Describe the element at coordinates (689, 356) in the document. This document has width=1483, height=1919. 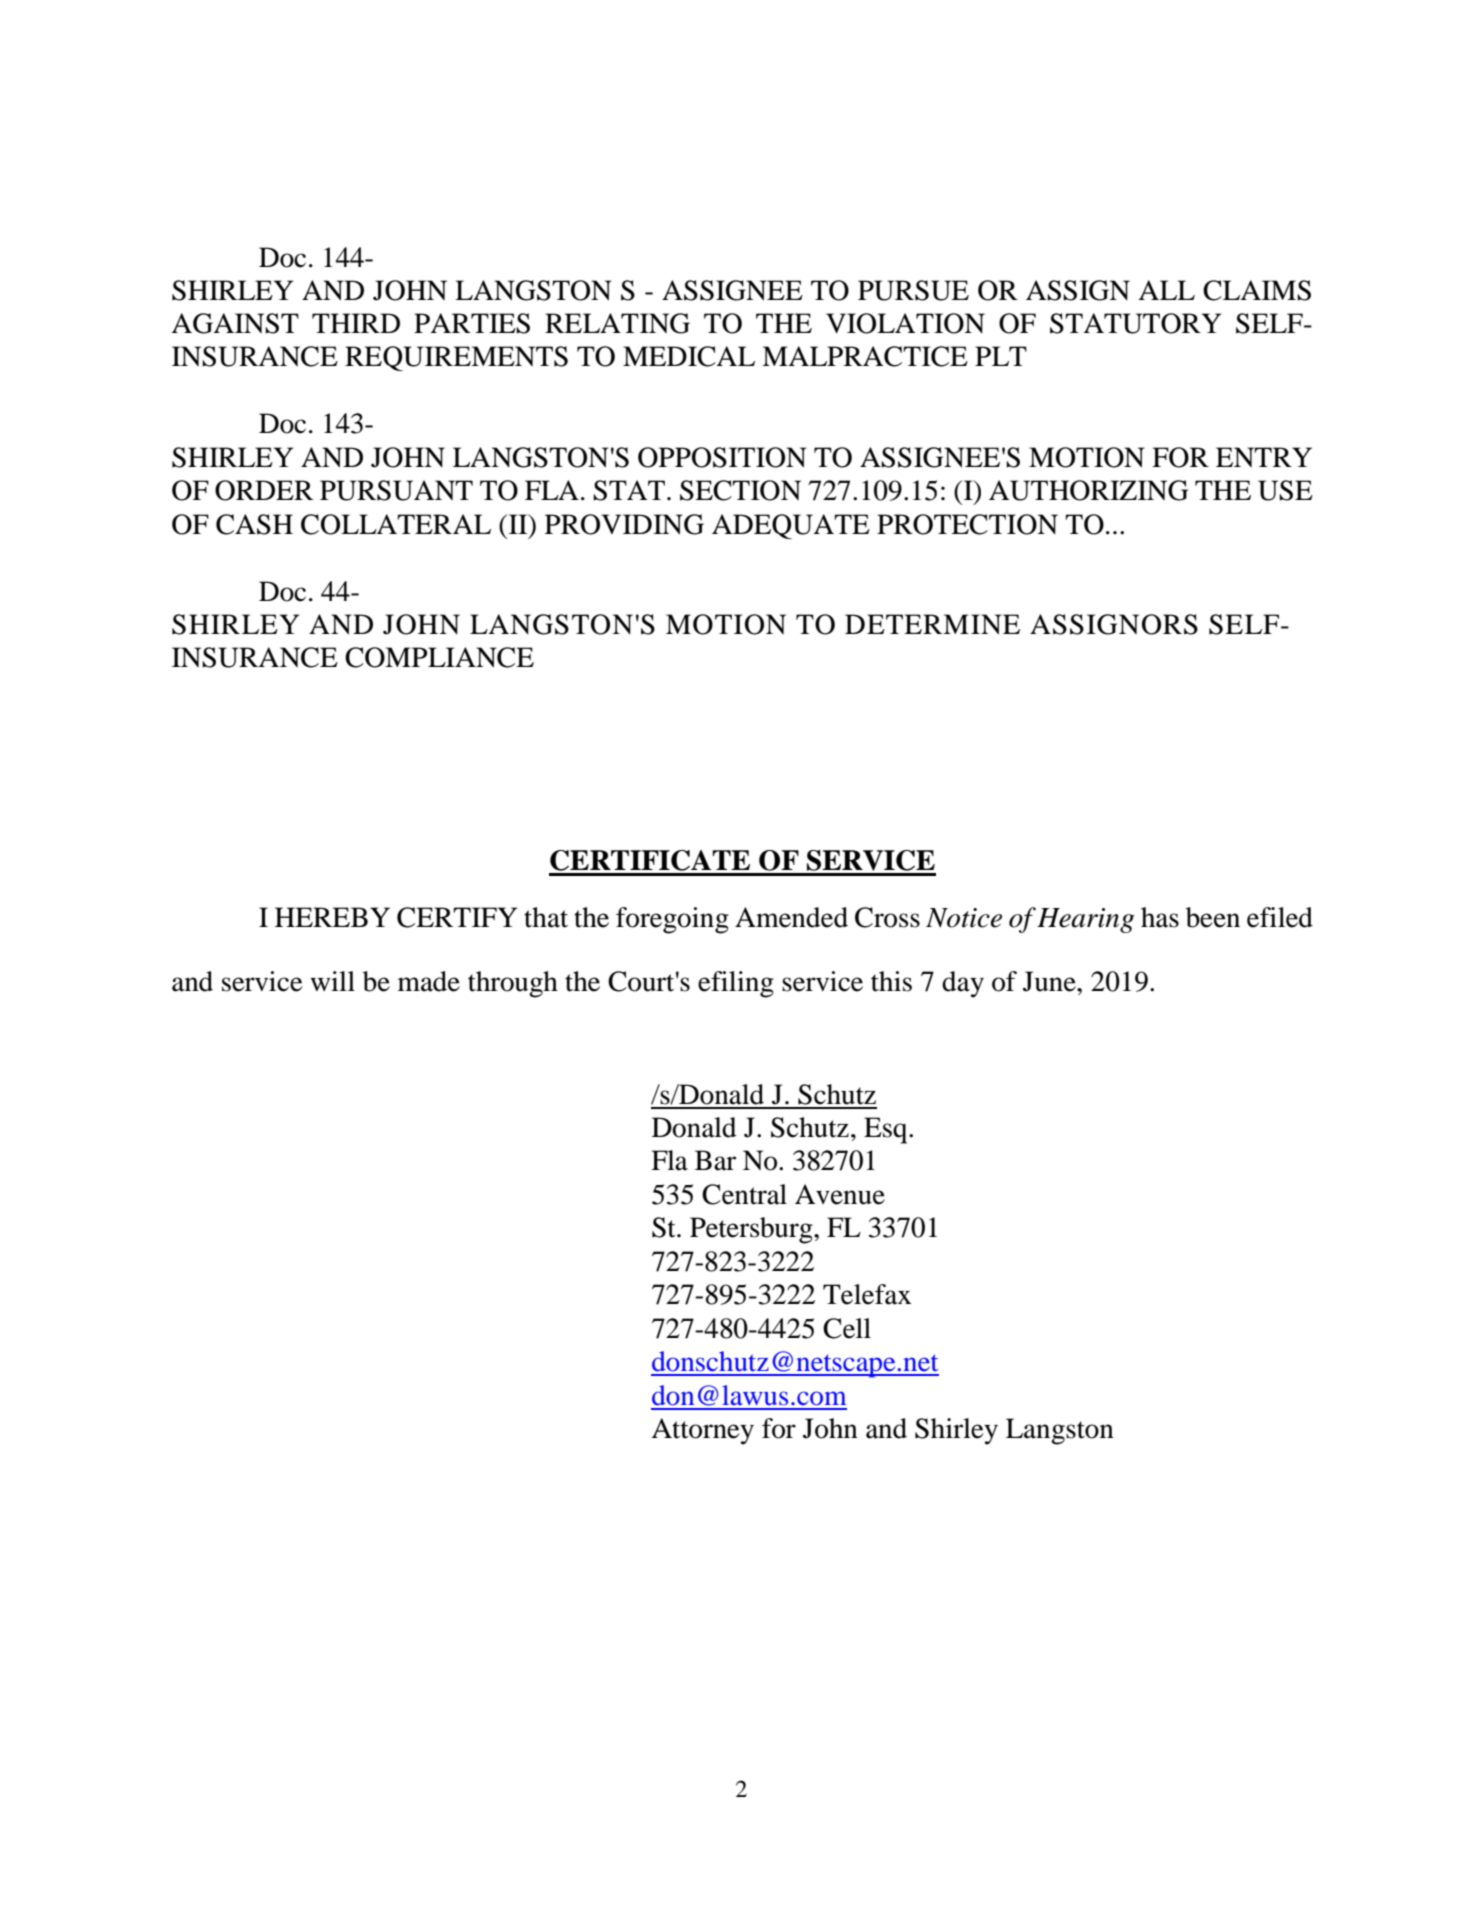
I see `MEDICAL` at that location.
